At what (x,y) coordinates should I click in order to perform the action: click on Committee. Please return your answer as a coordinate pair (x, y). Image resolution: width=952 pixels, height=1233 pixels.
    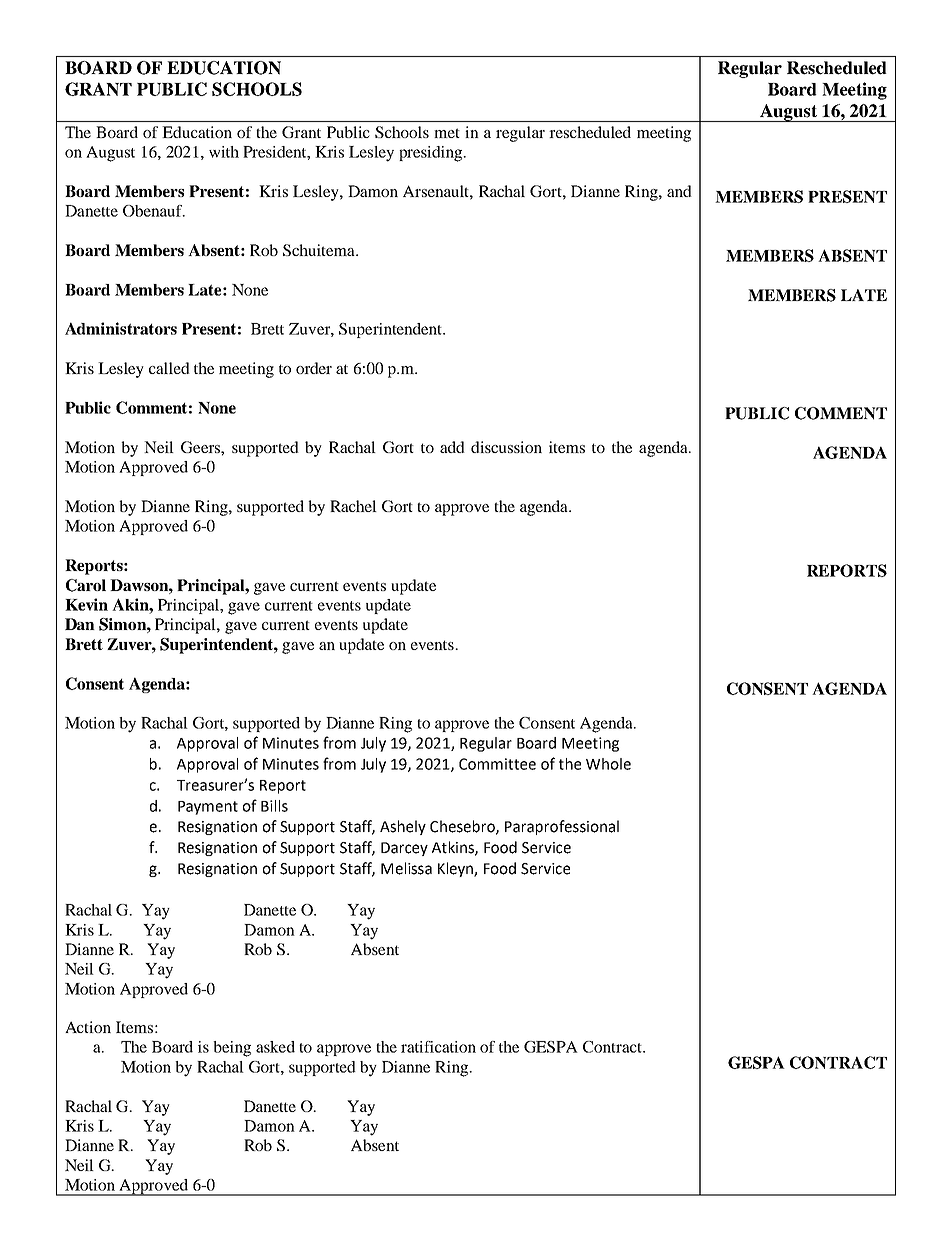
    Looking at the image, I should click on (497, 764).
